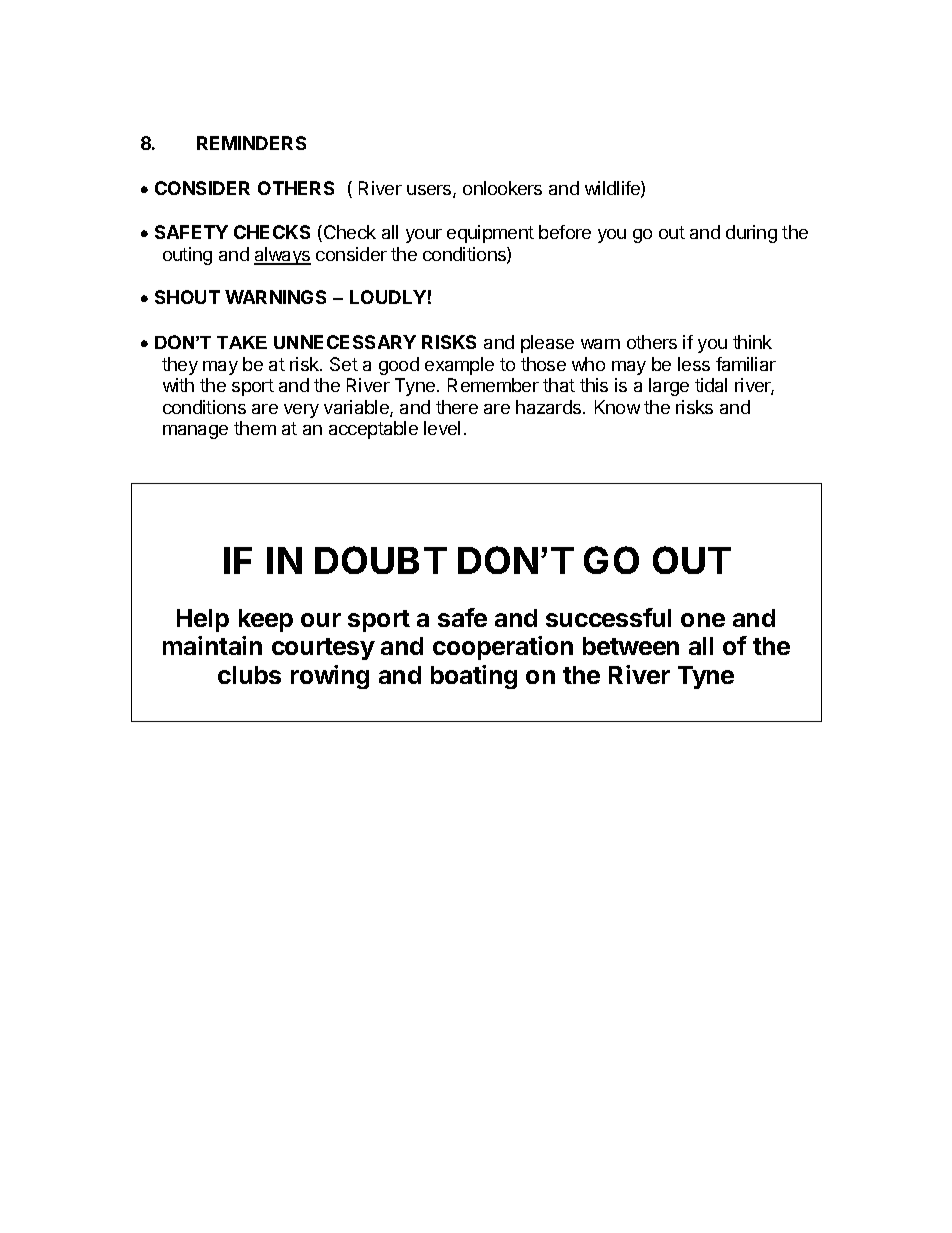 This document has height=1233, width=952. What do you see at coordinates (442, 428) in the document?
I see `level` at bounding box center [442, 428].
